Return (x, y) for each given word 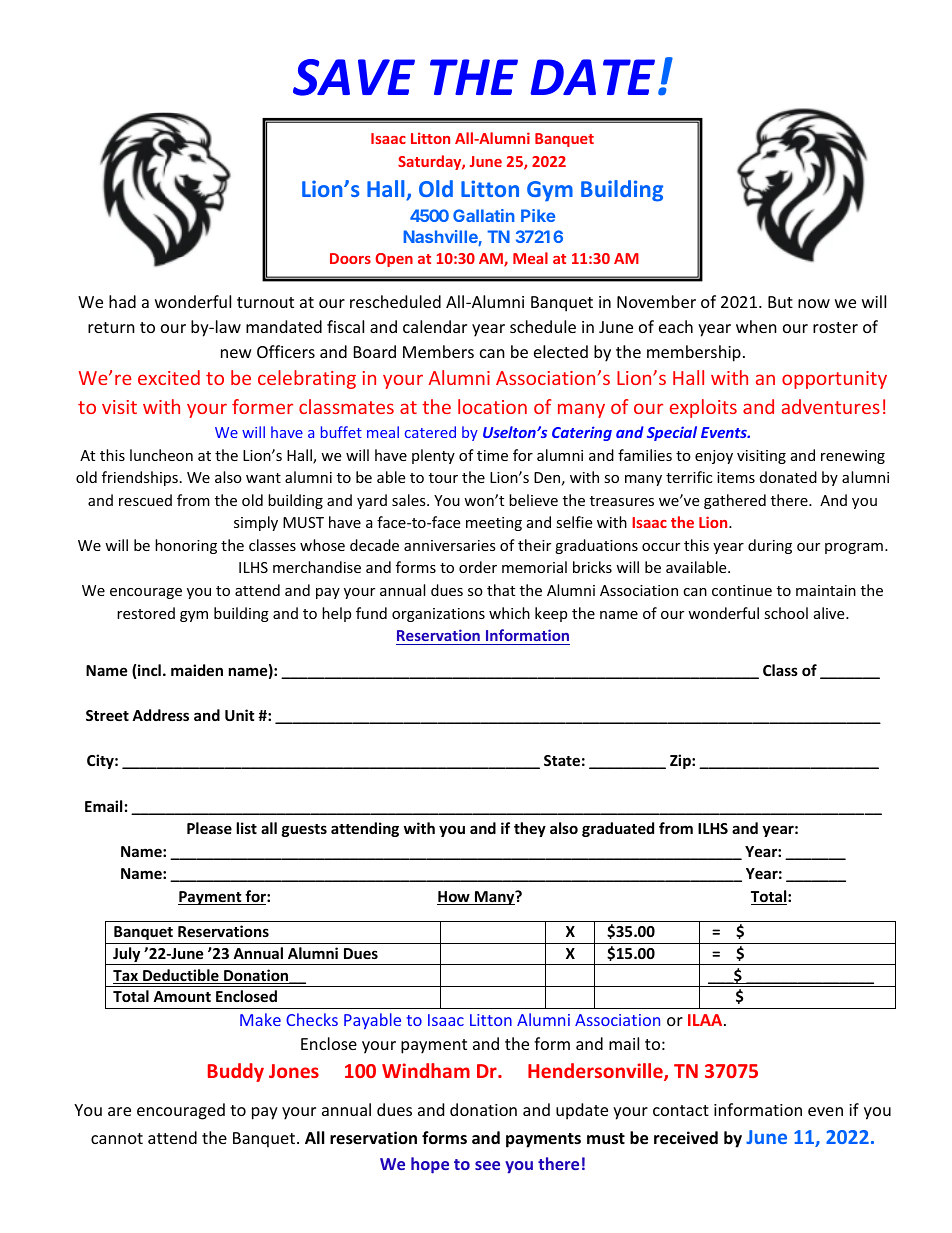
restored (146, 613)
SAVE (354, 77)
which (509, 613)
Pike (538, 215)
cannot (117, 1138)
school (786, 613)
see (487, 1165)
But (780, 302)
